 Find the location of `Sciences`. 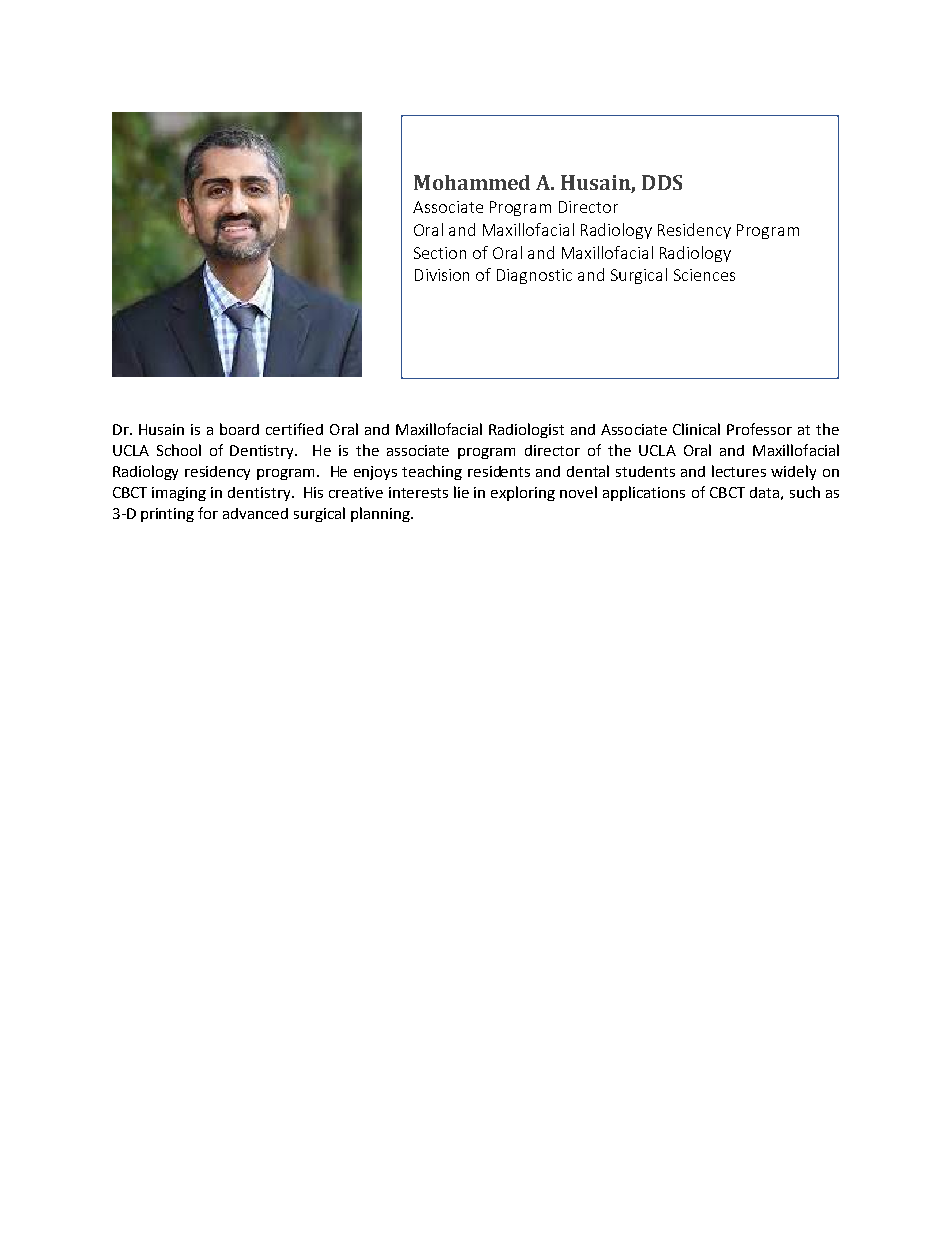

Sciences is located at coordinates (704, 275).
